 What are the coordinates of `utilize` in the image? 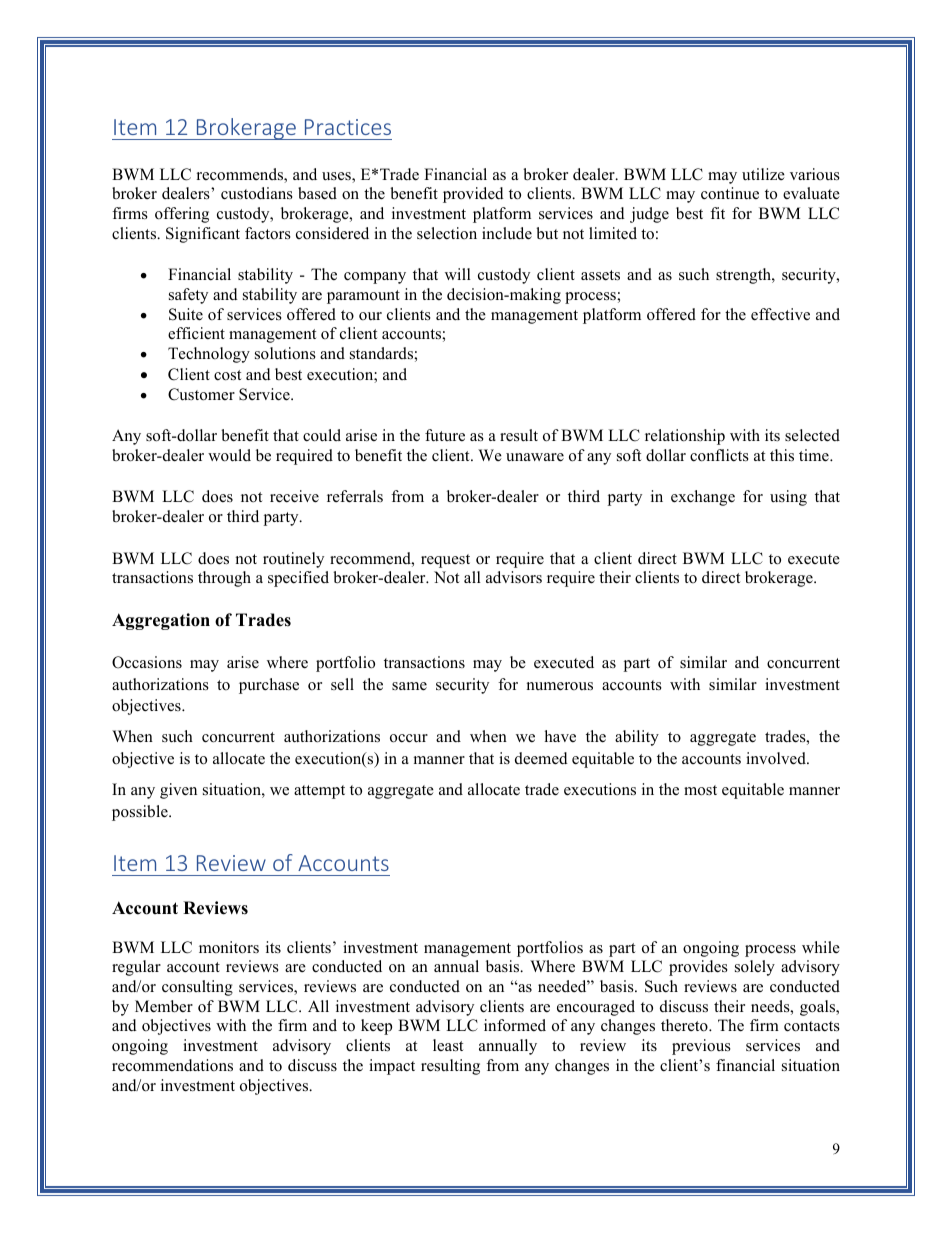 It's located at (763, 174).
